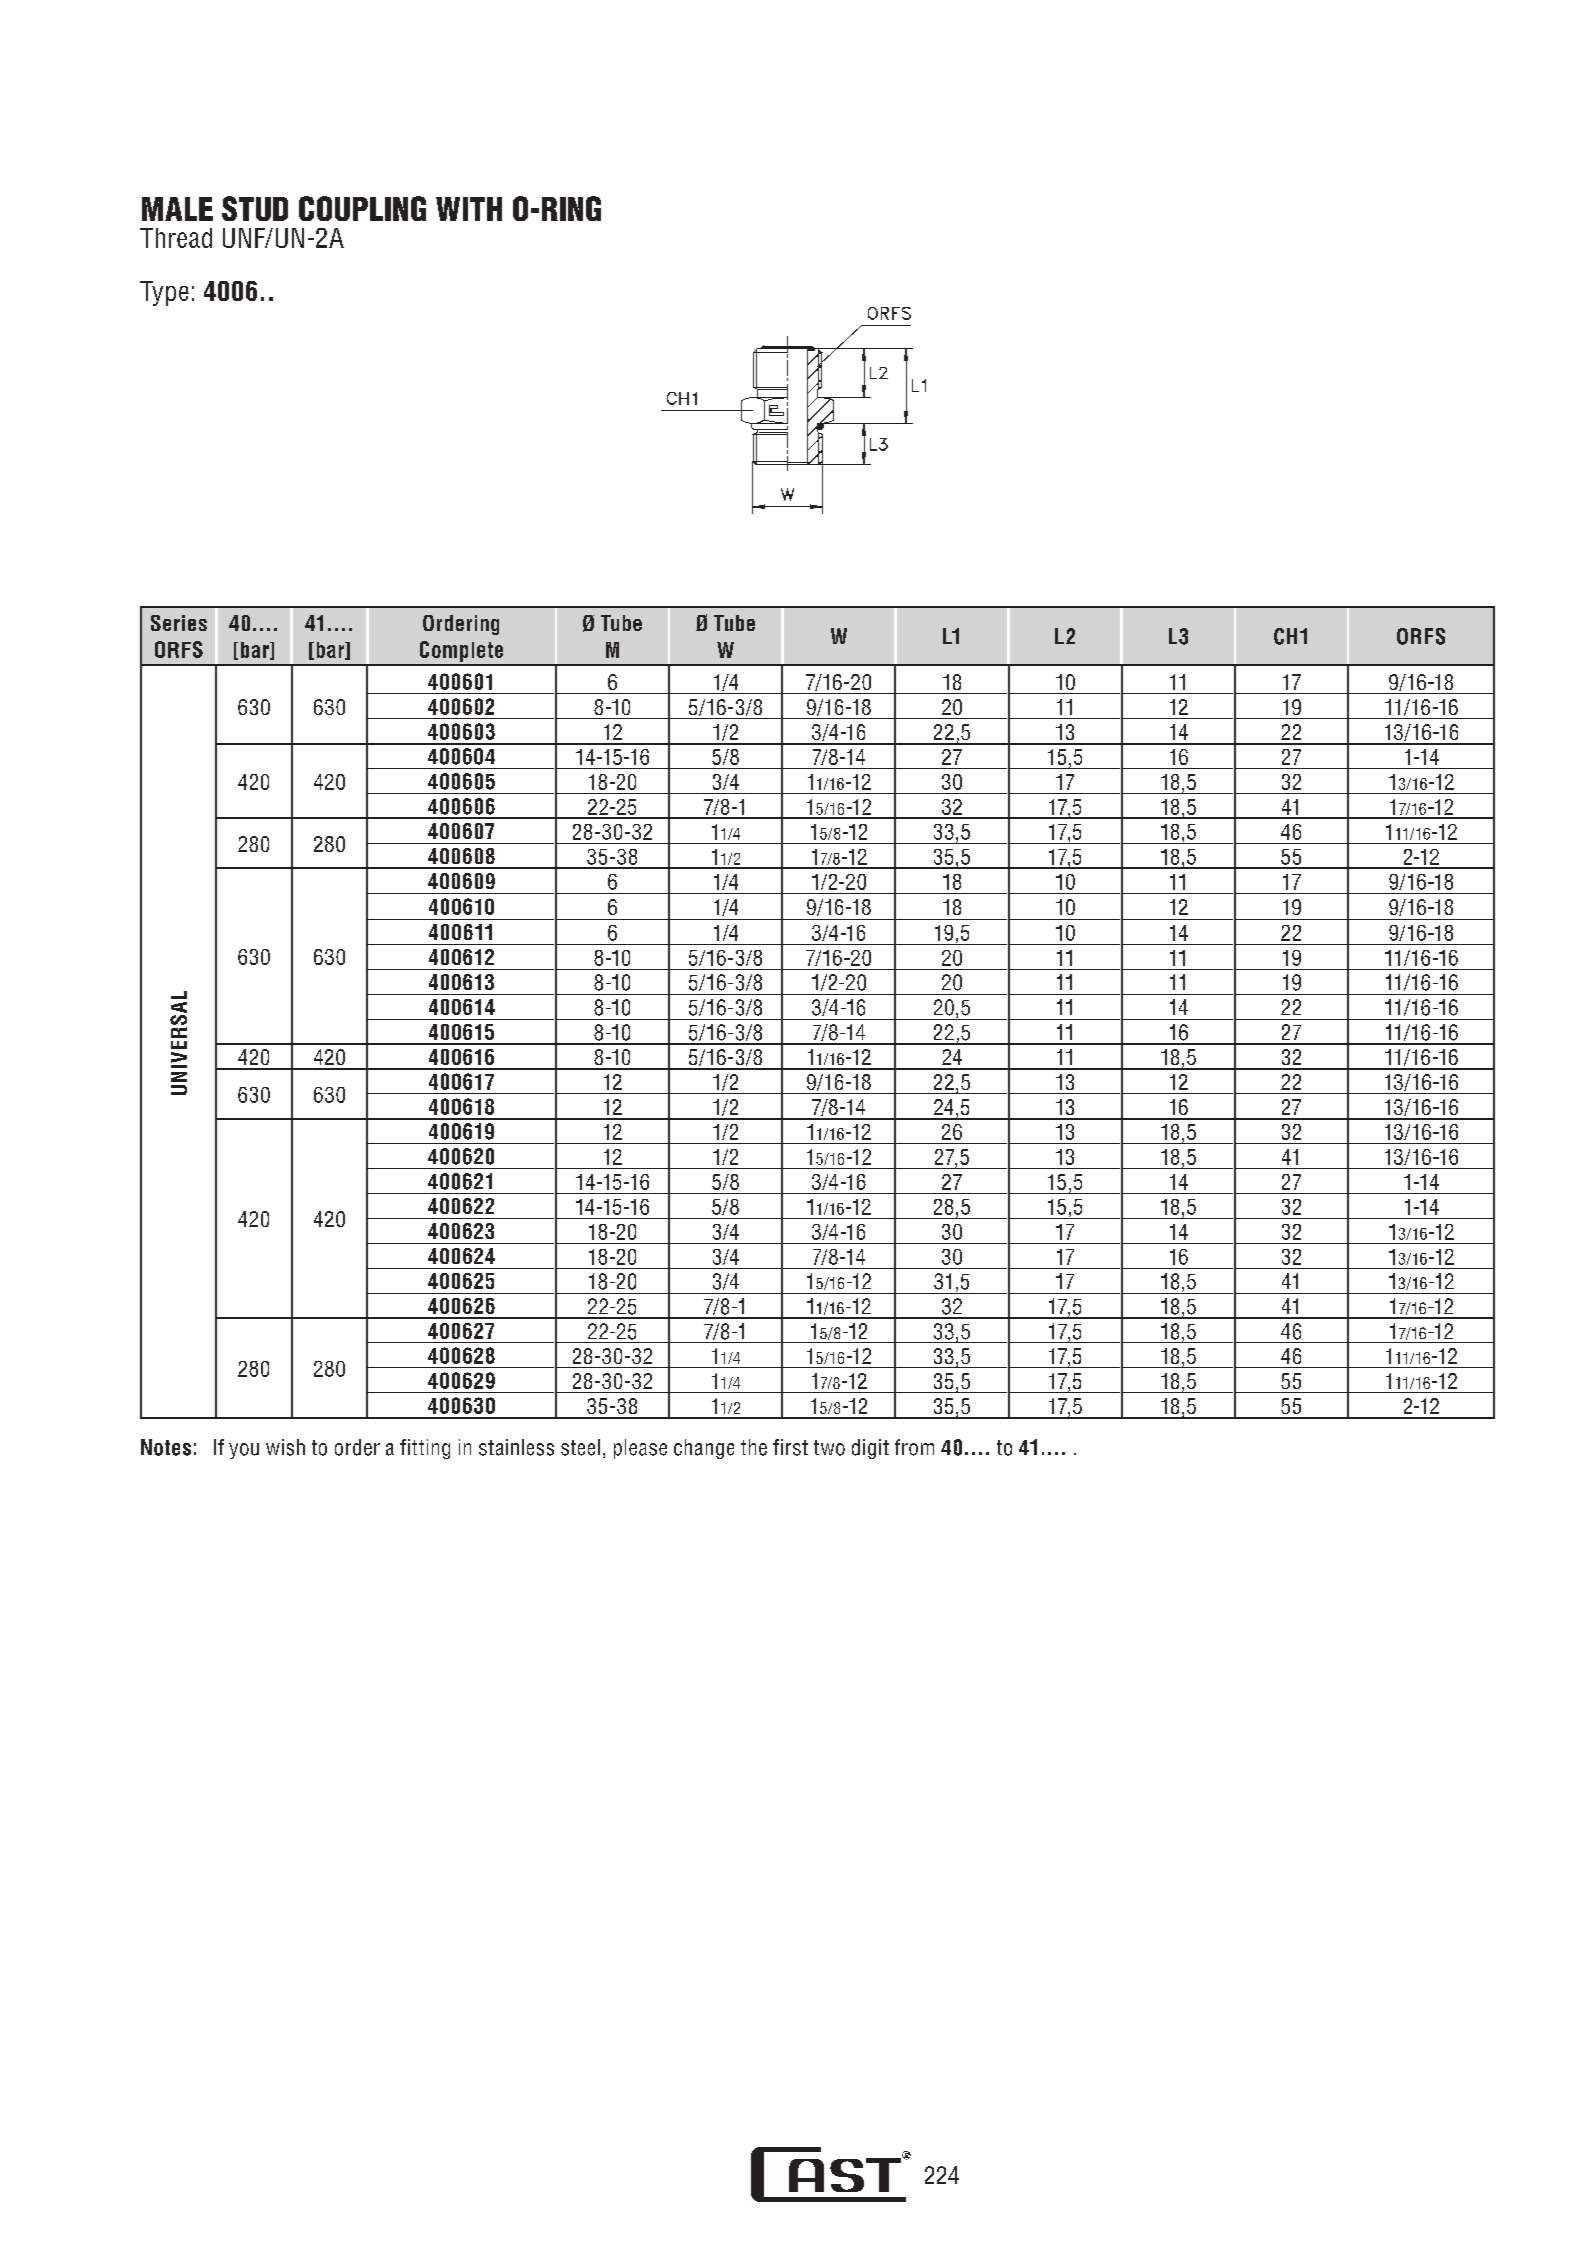 This screenshot has height=2242, width=1585. I want to click on you, so click(244, 1451).
